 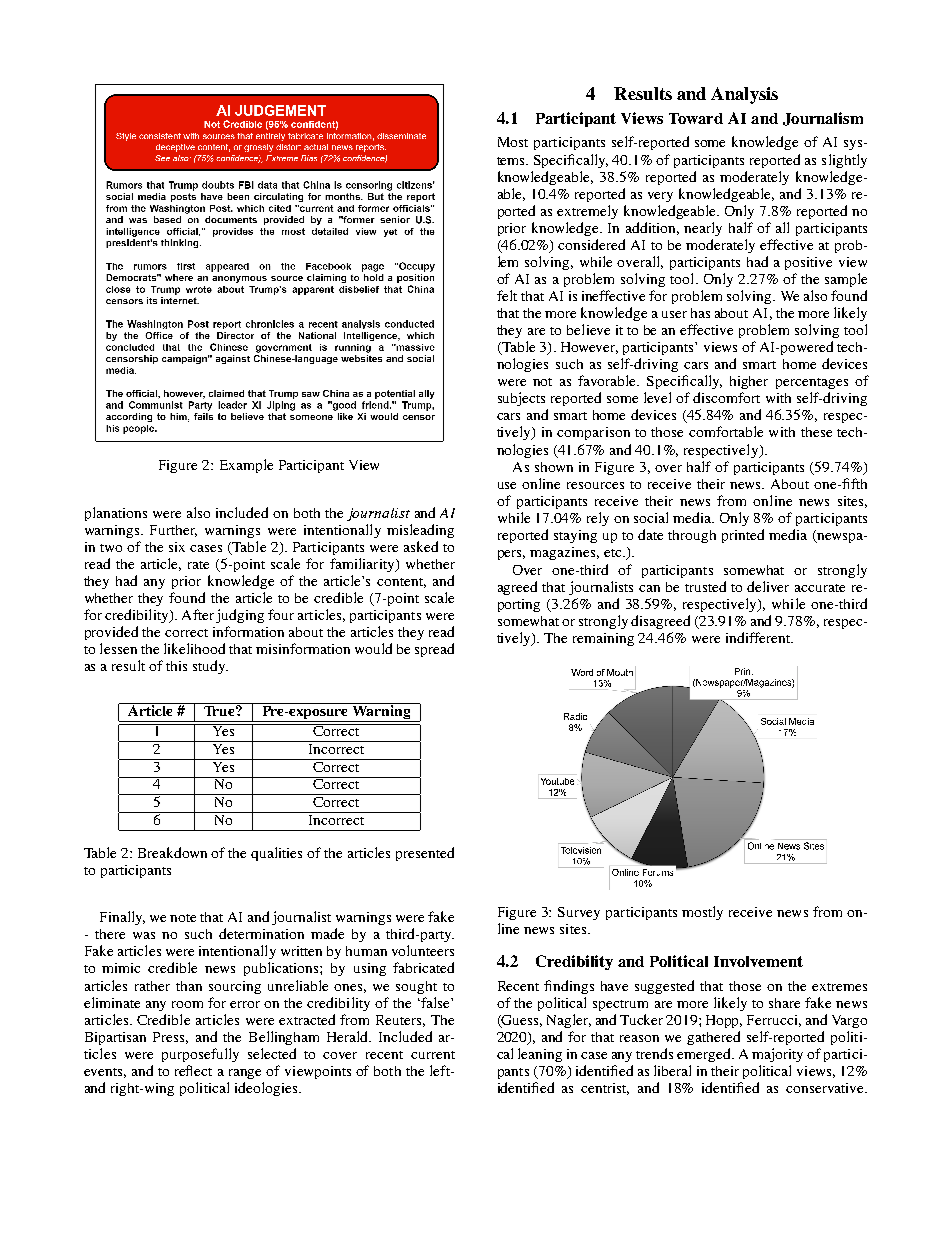 I want to click on current, so click(x=433, y=1055).
